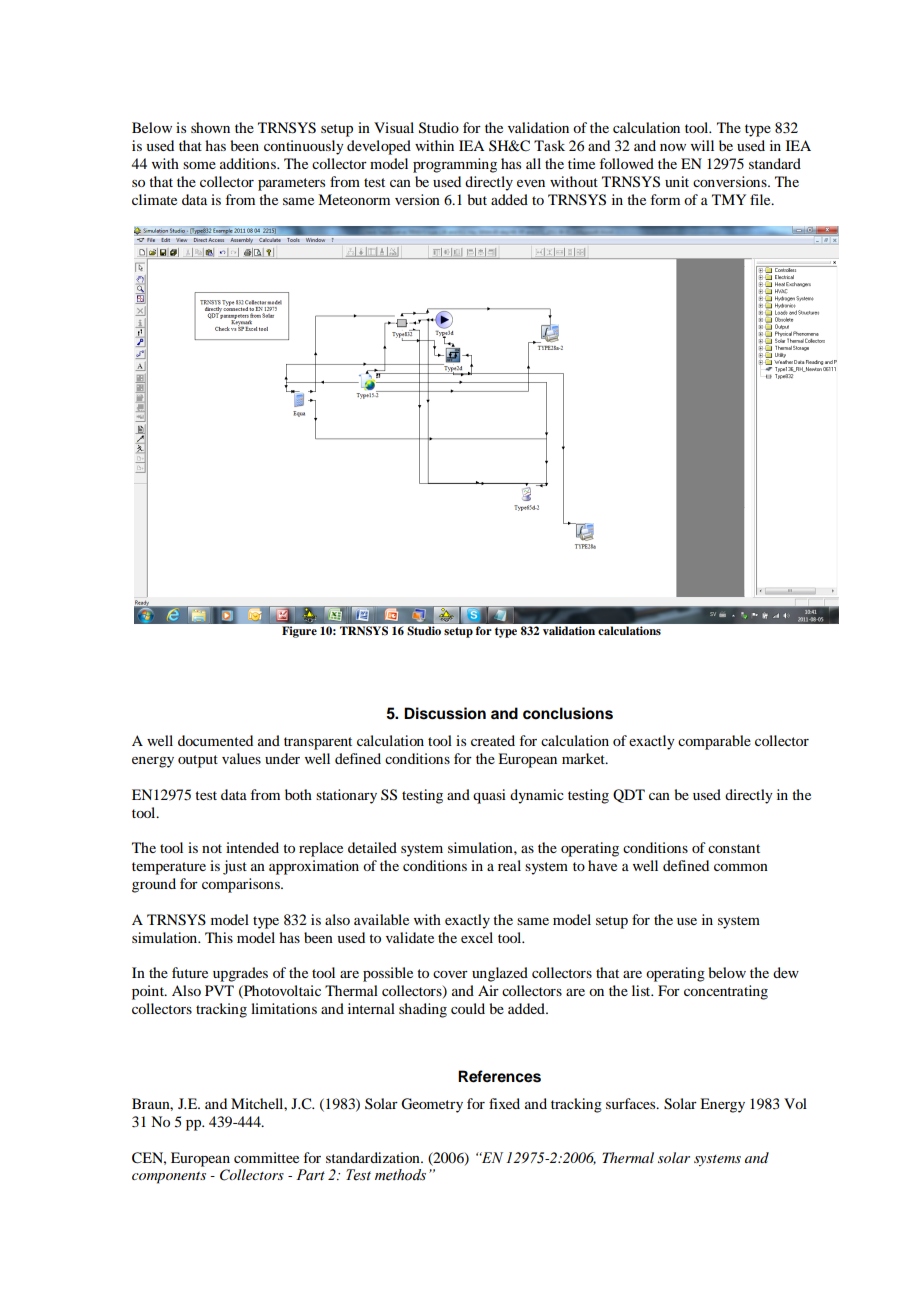 The image size is (924, 1308). Describe the element at coordinates (702, 145) in the screenshot. I see `will` at that location.
